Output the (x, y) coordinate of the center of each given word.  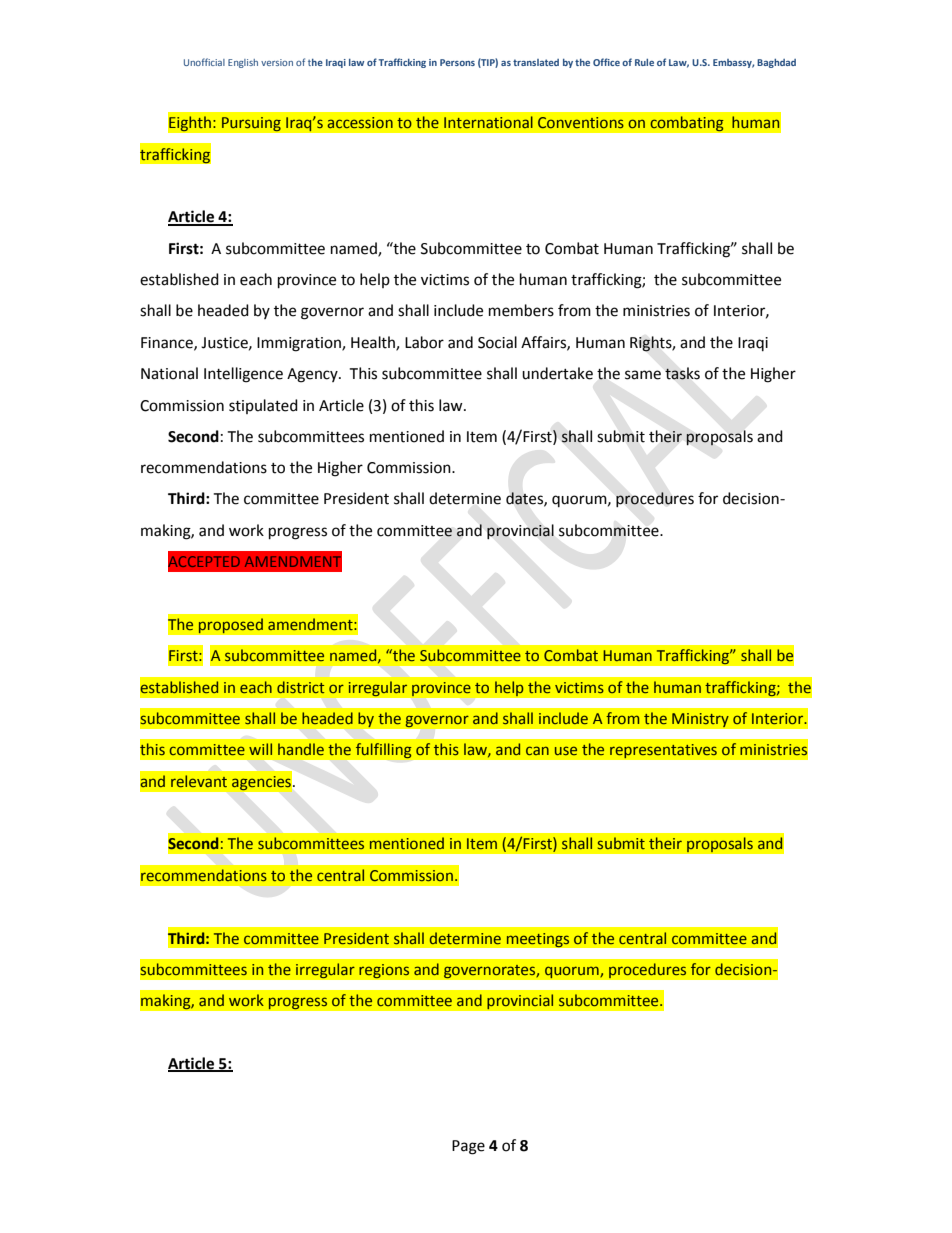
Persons (457, 62)
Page (468, 1147)
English (243, 63)
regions (384, 971)
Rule (644, 62)
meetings (538, 940)
